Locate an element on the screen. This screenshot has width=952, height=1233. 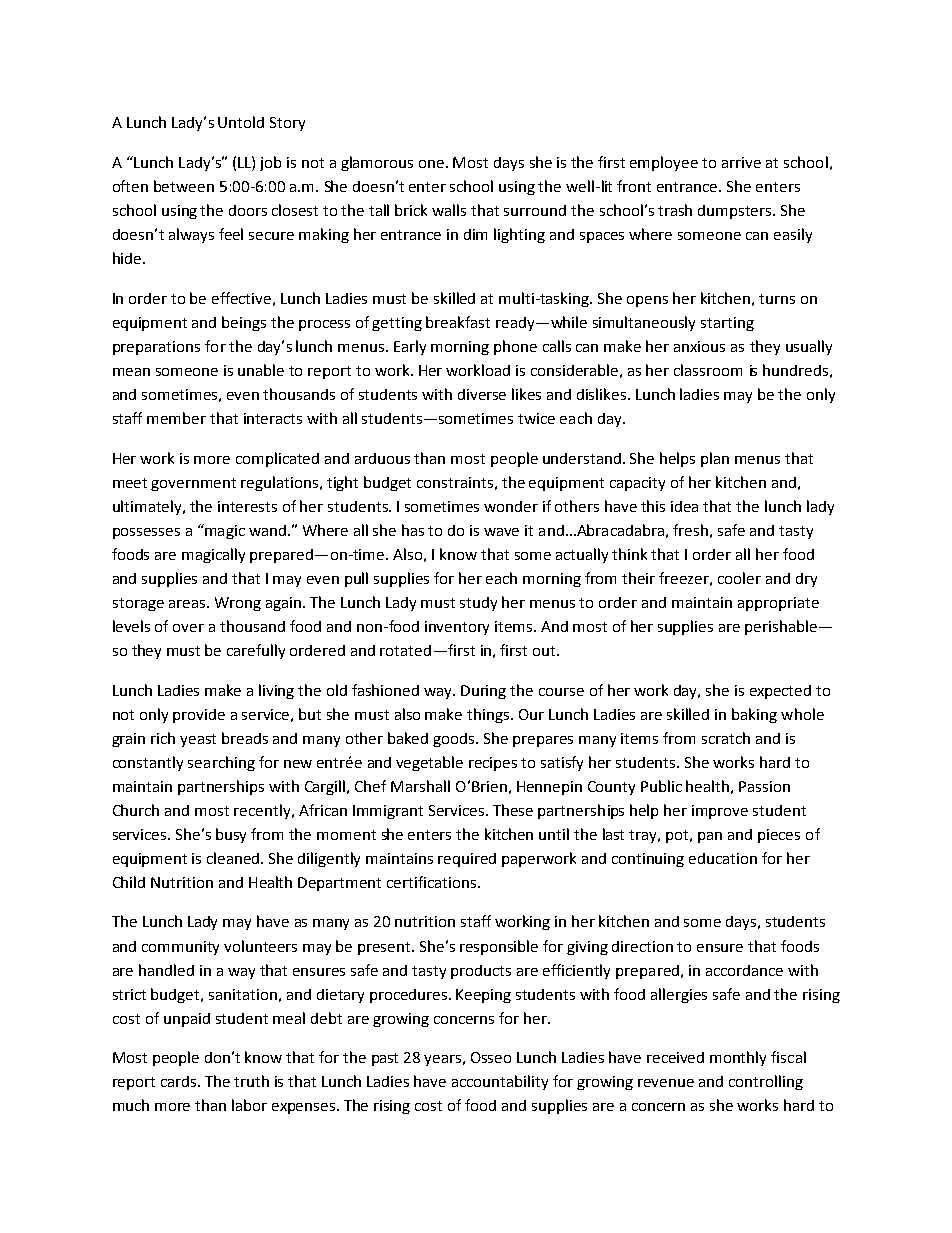
walls is located at coordinates (449, 210).
